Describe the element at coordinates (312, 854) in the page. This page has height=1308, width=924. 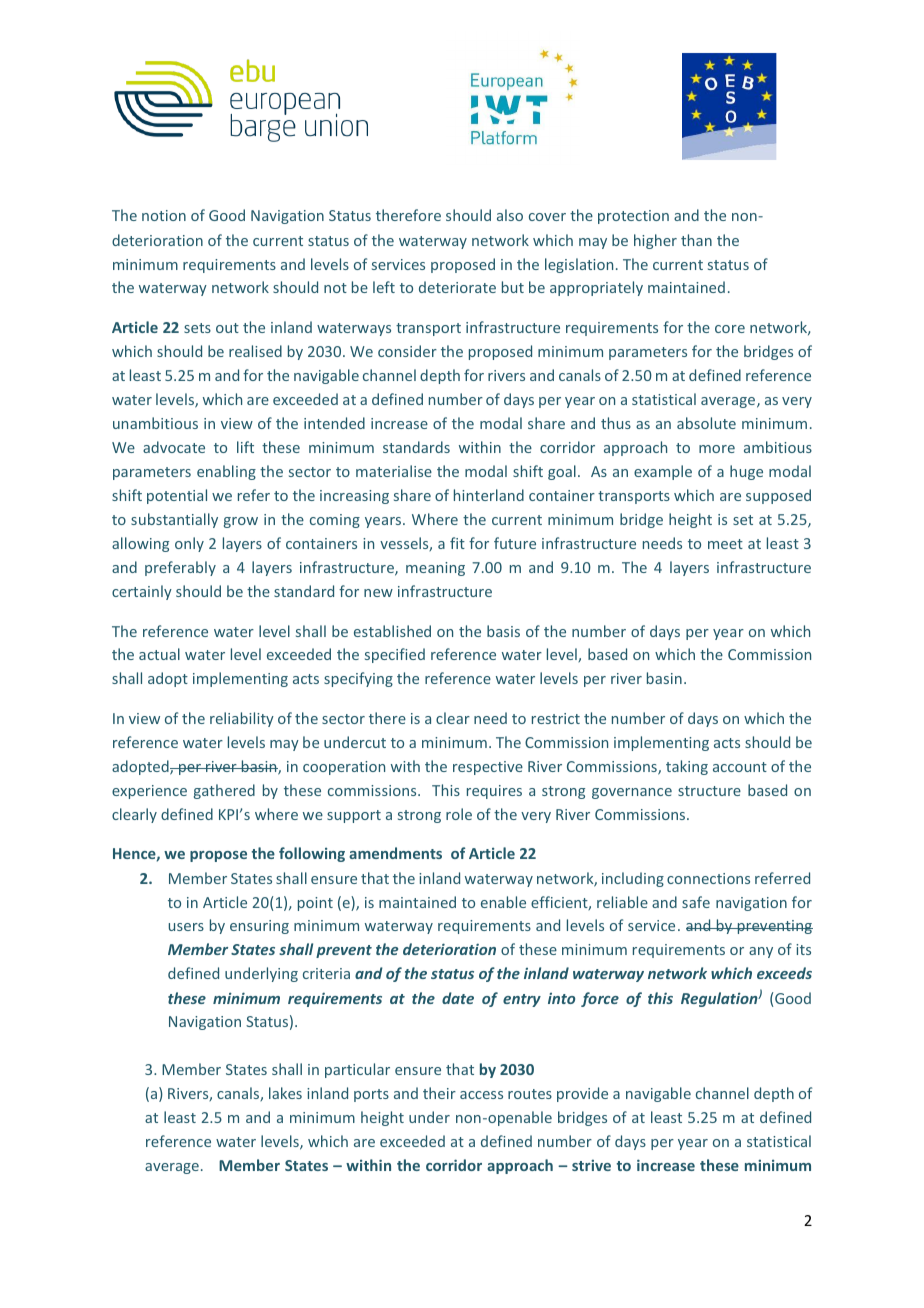
I see `following` at that location.
